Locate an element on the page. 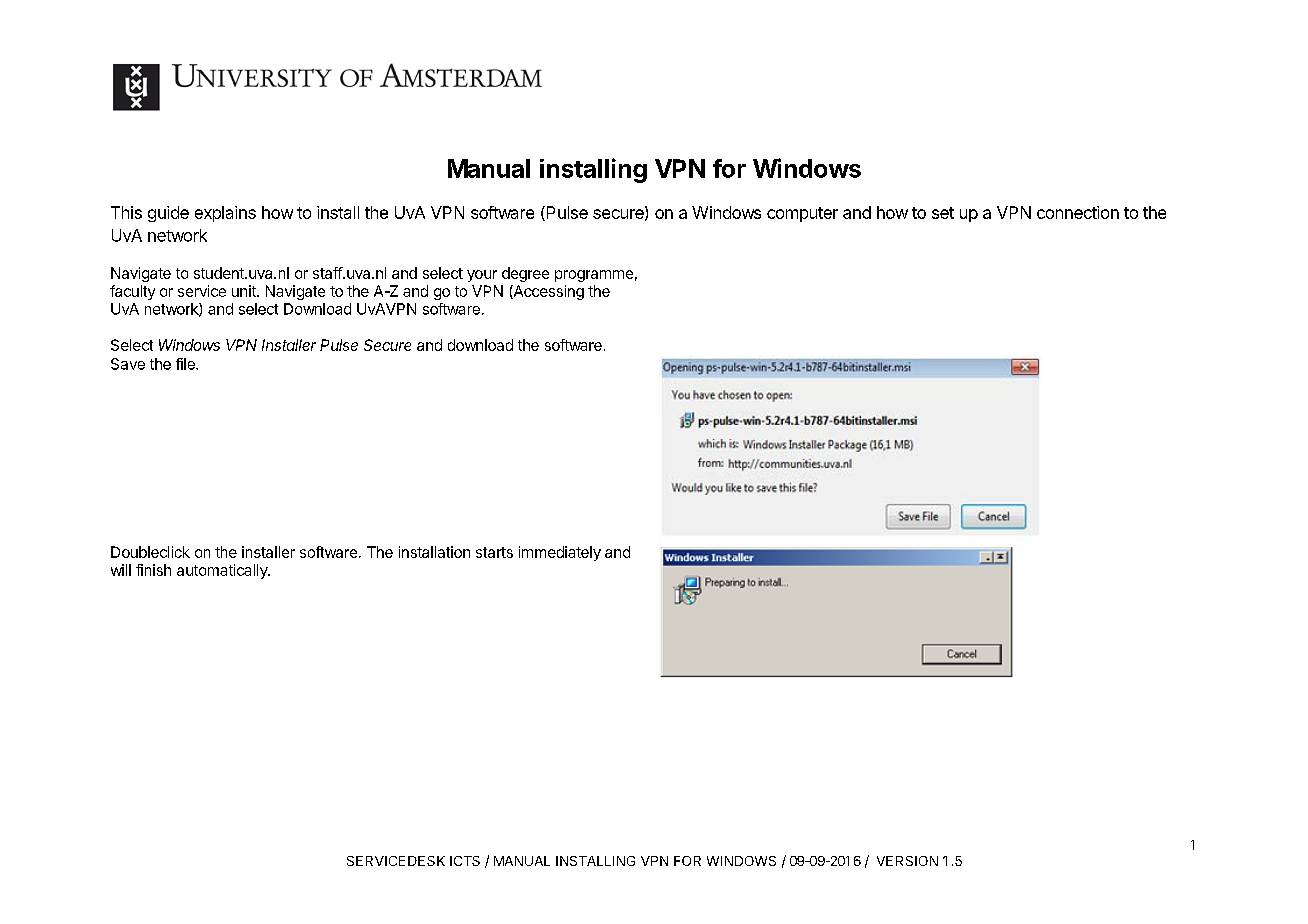 The width and height of the image is (1308, 924). degree is located at coordinates (525, 274).
